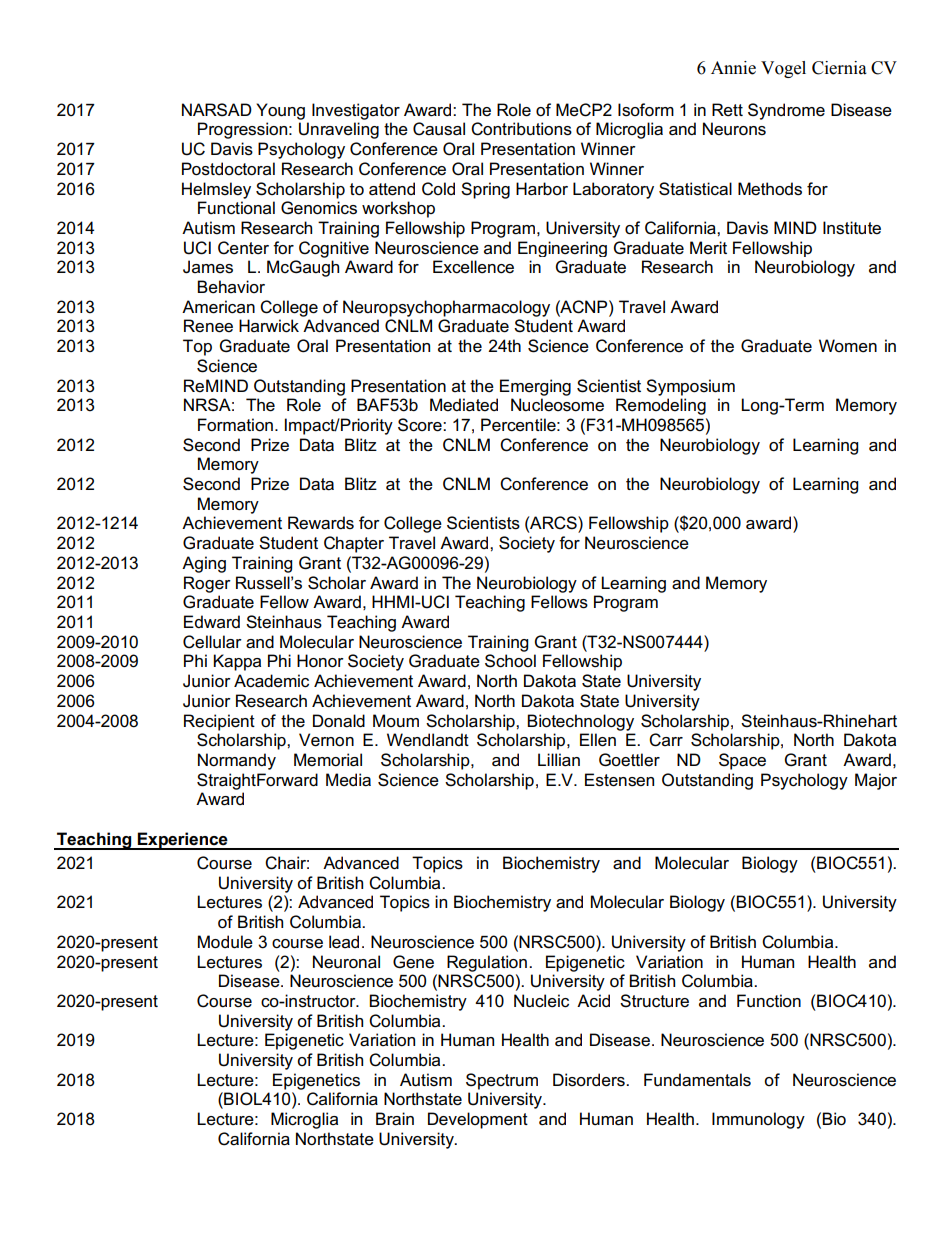  I want to click on Young, so click(280, 111).
